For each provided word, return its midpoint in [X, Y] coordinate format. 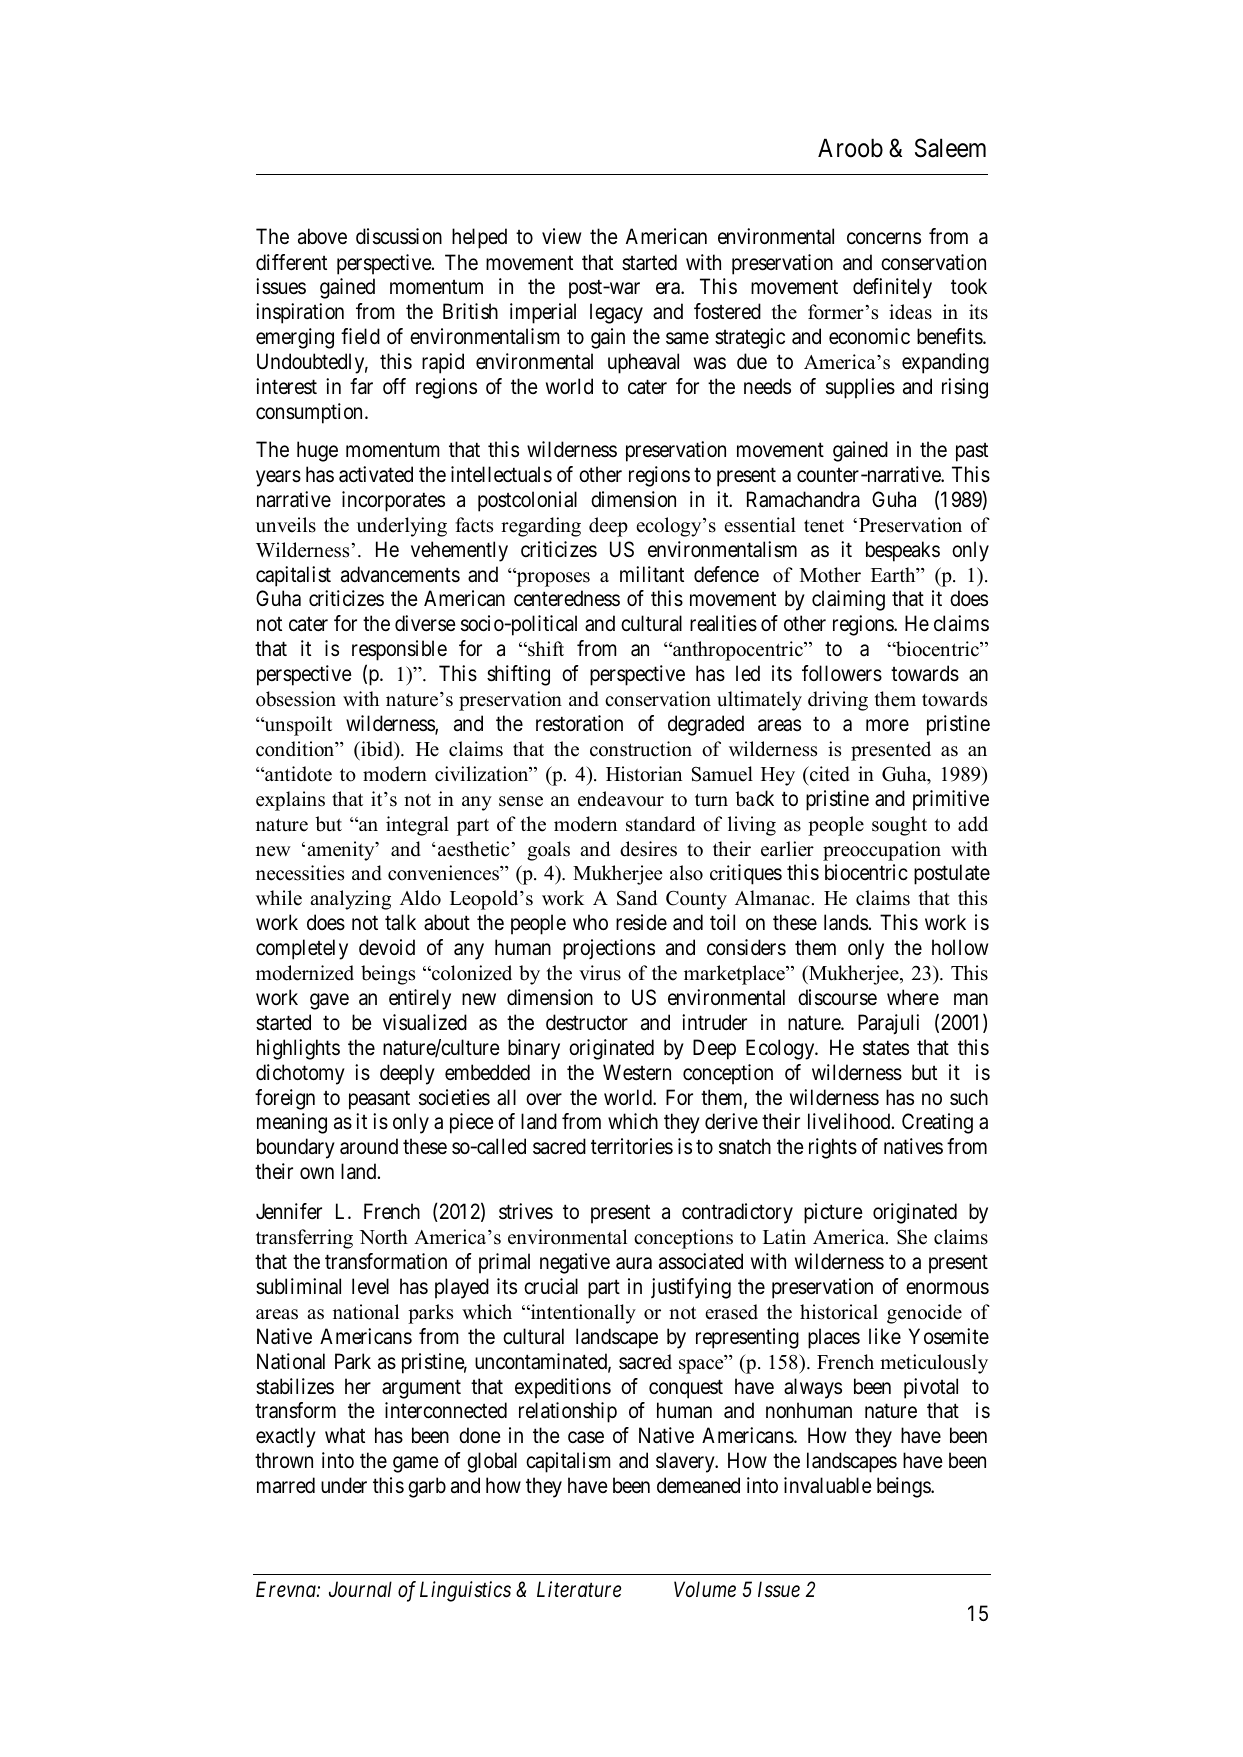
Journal [360, 1589]
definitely [892, 288]
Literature [579, 1589]
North [383, 1237]
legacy [616, 313]
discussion [399, 236]
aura [634, 1263]
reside [641, 922]
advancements [400, 574]
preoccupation [882, 851]
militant [652, 574]
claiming [848, 600]
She [912, 1237]
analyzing [350, 900]
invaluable [828, 1485]
